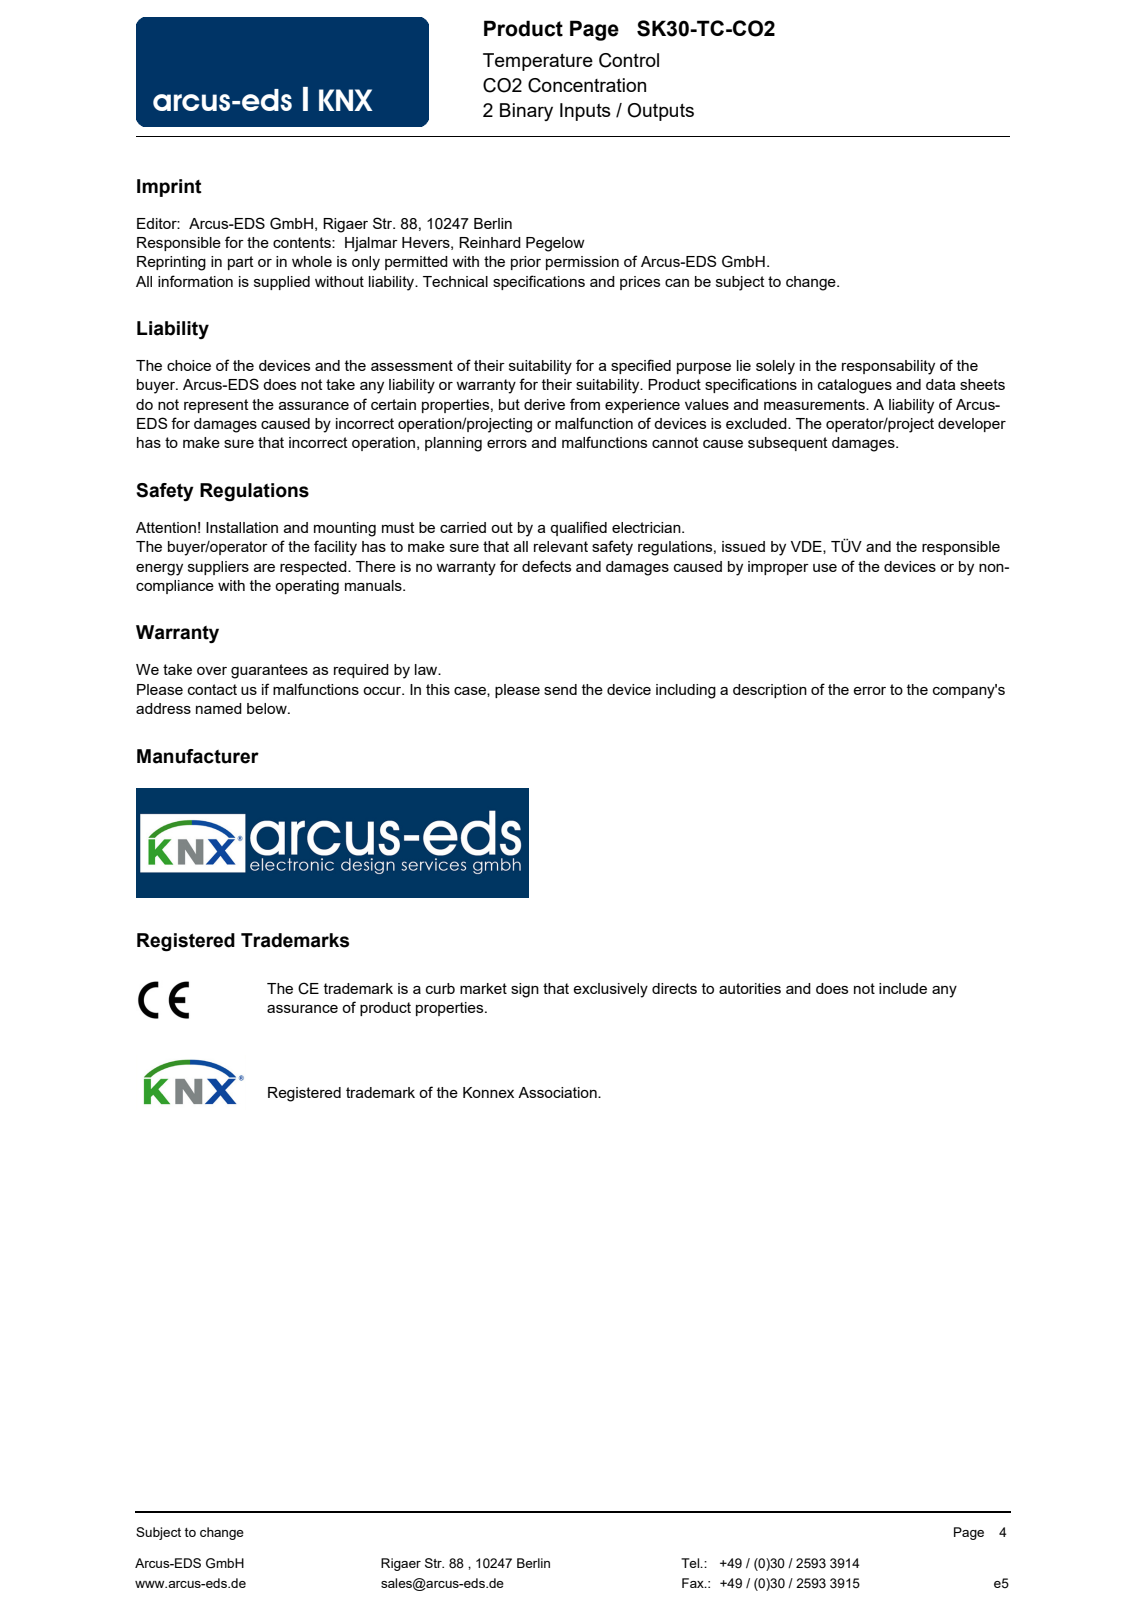  Describe the element at coordinates (661, 112) in the screenshot. I see `Outputs` at that location.
